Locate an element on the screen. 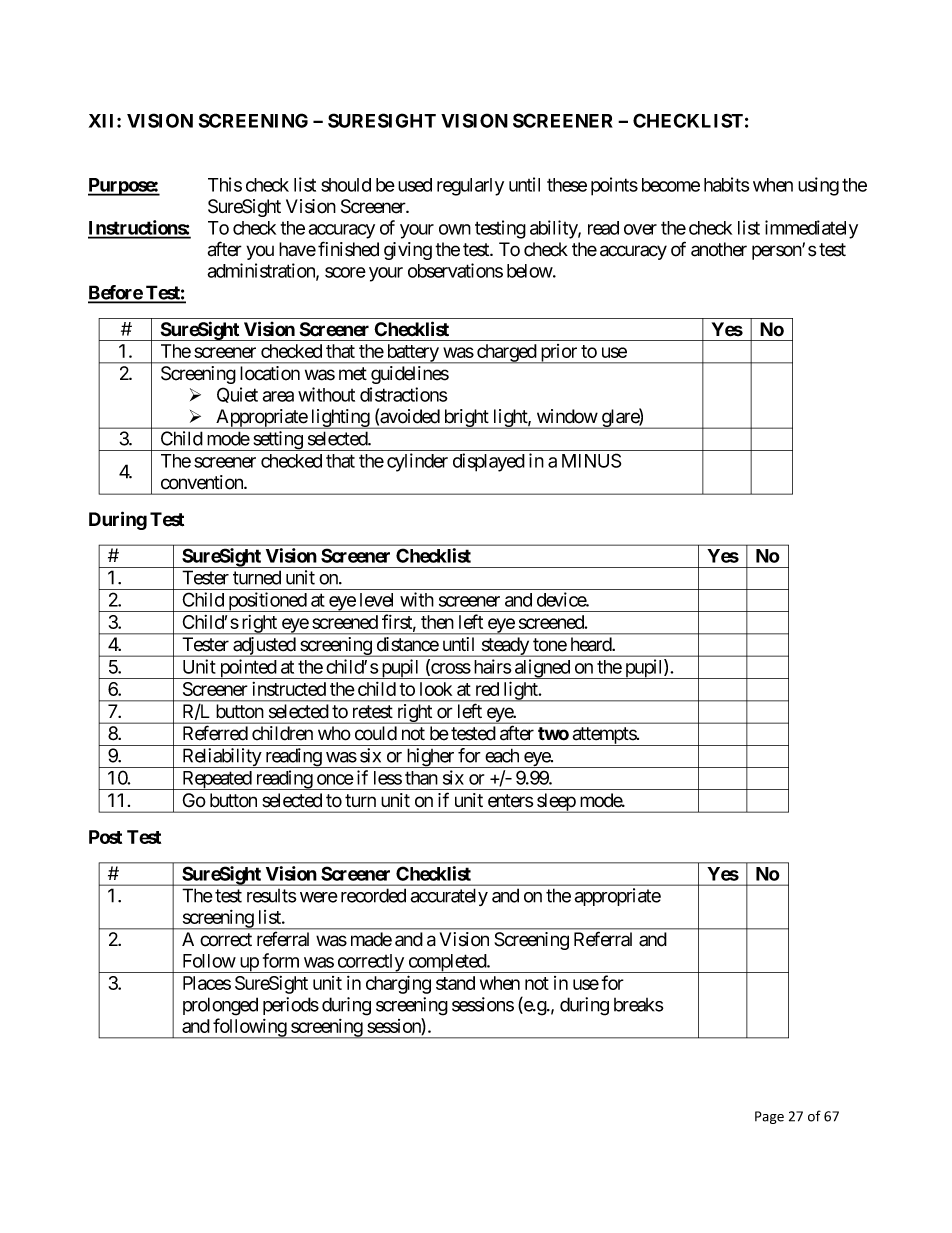 The image size is (952, 1233). accurately is located at coordinates (449, 897).
